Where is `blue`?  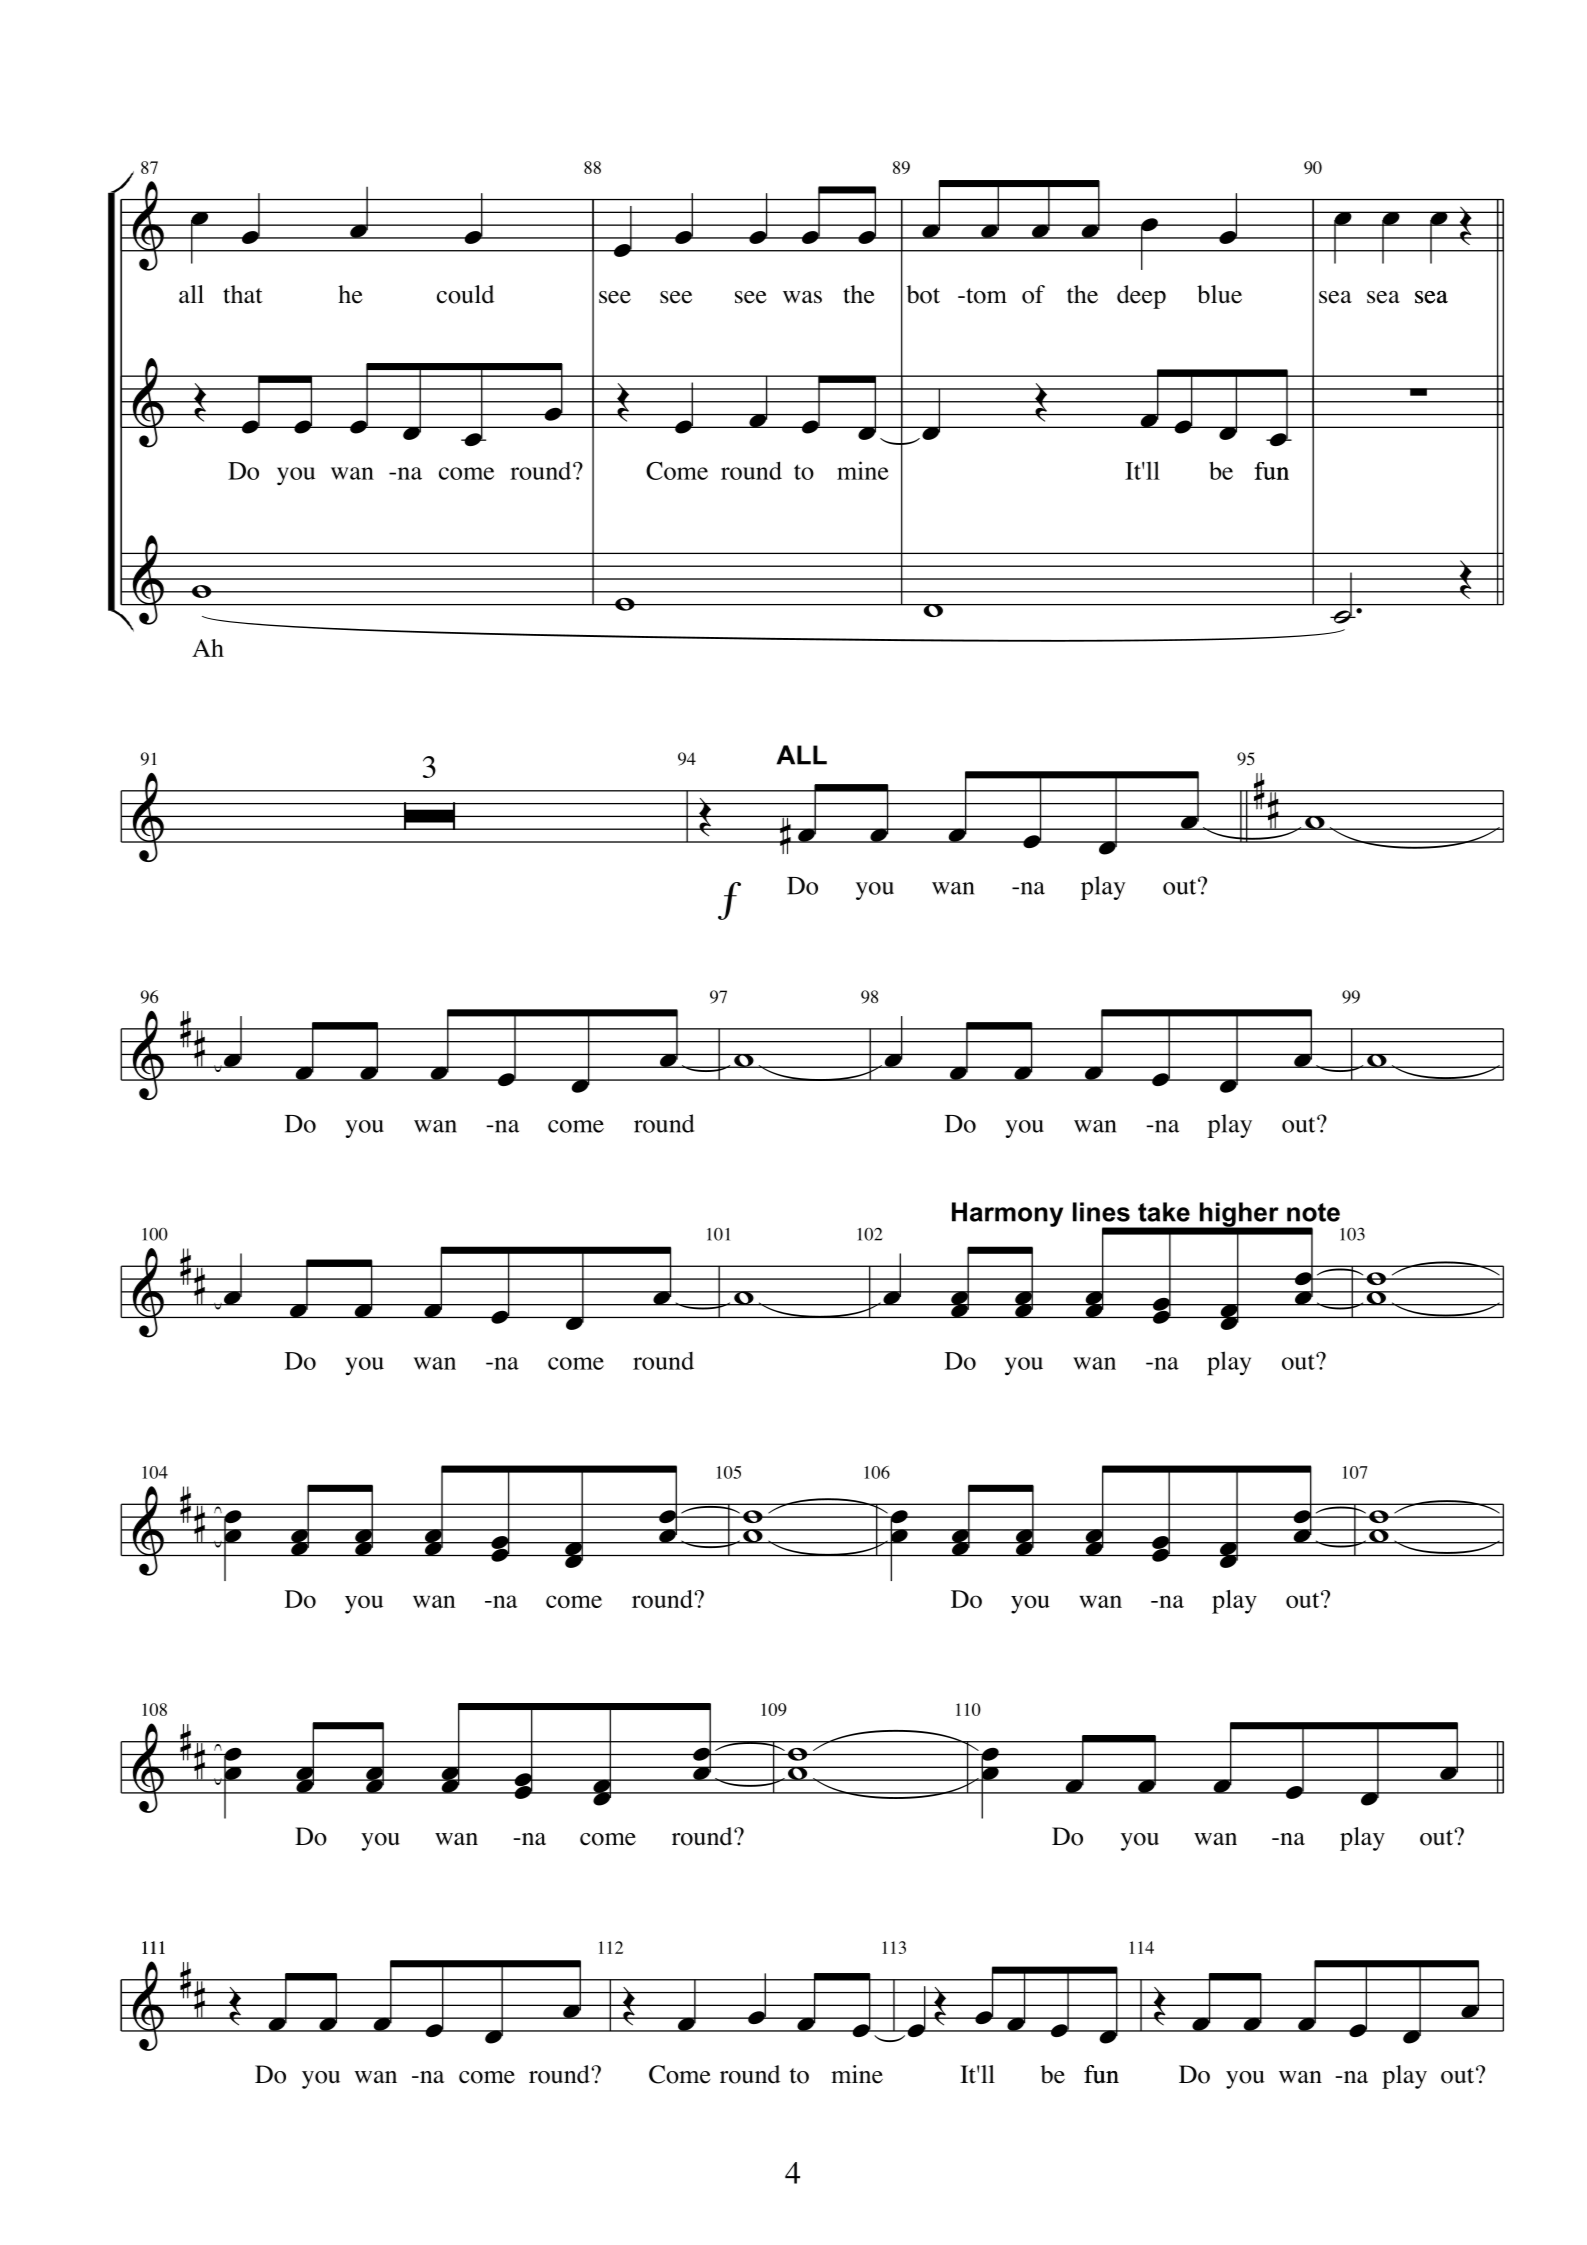 blue is located at coordinates (1219, 294).
